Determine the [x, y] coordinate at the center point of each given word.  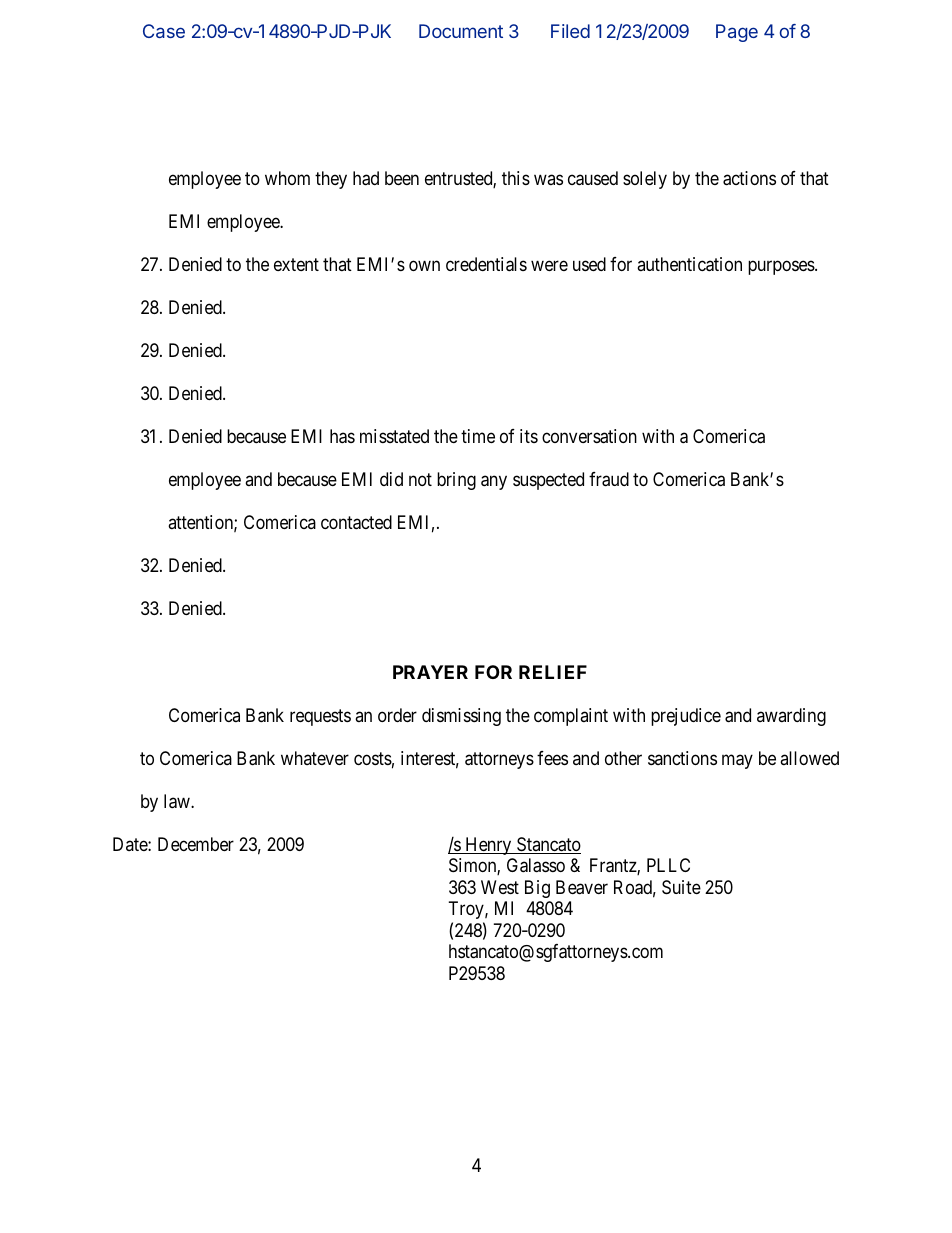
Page [737, 33]
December [196, 844]
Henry [488, 846]
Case [164, 31]
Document [461, 31]
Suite [681, 887]
